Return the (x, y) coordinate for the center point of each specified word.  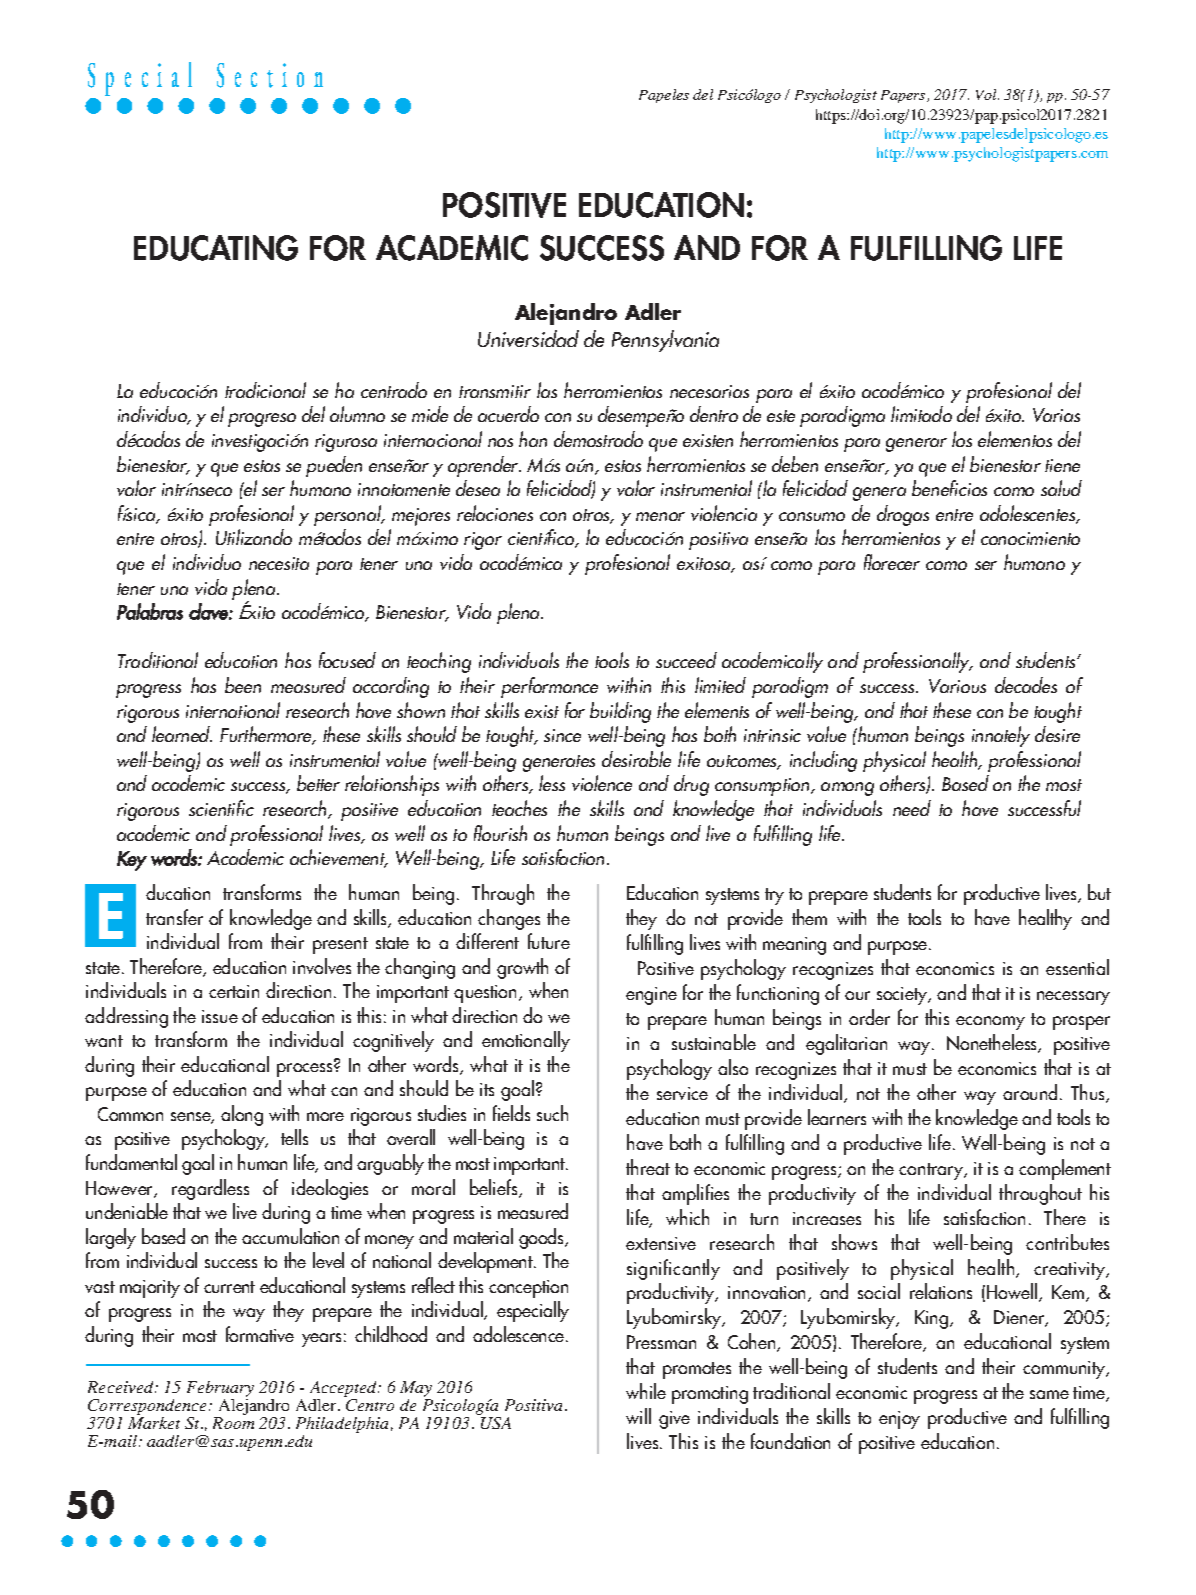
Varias (1056, 415)
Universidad (528, 338)
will (638, 1416)
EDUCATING (216, 248)
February (220, 1389)
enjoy (899, 1420)
